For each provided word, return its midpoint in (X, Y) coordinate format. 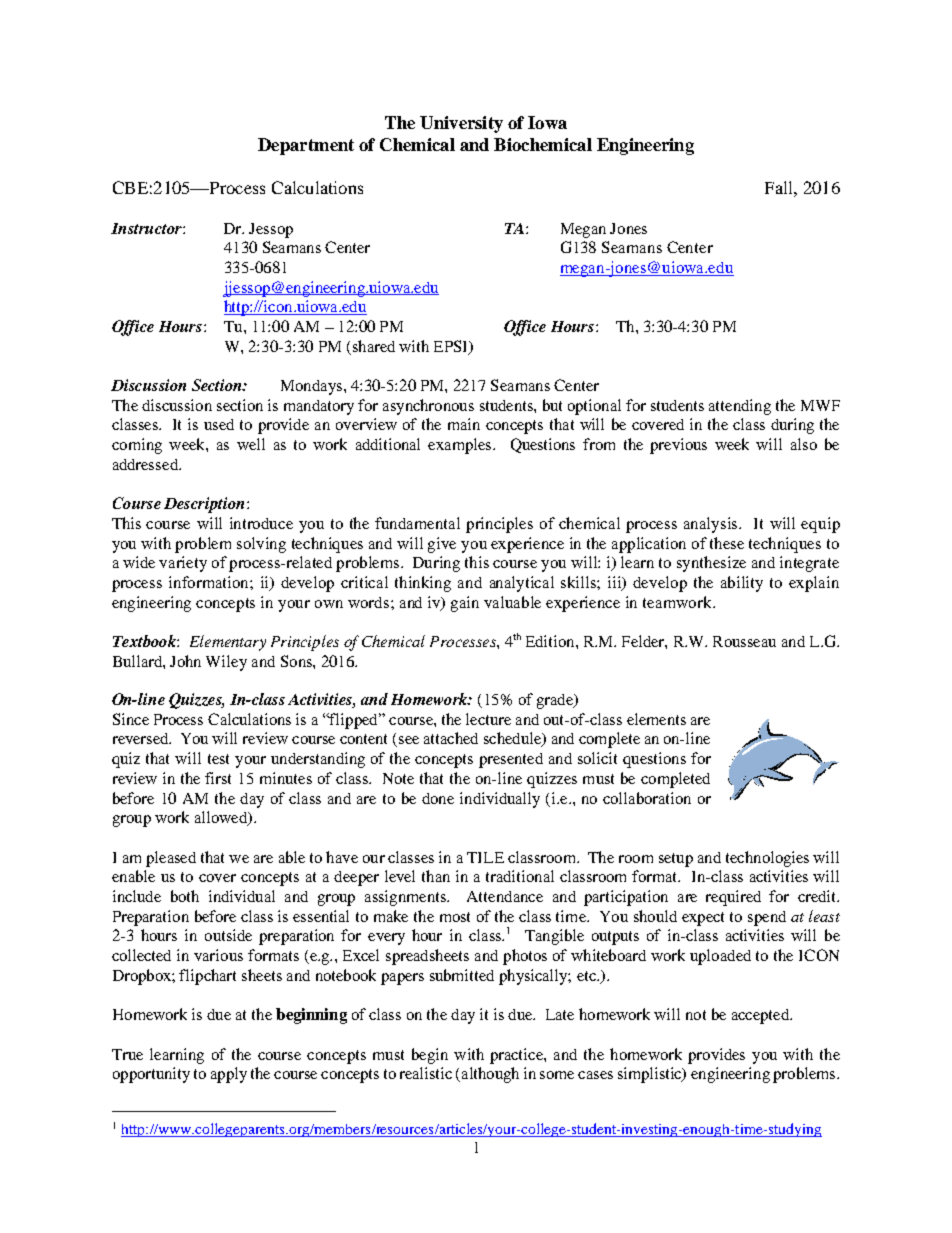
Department (306, 146)
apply (229, 1075)
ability (742, 584)
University (461, 124)
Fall (780, 187)
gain (465, 604)
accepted (762, 1016)
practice (517, 1056)
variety (183, 564)
